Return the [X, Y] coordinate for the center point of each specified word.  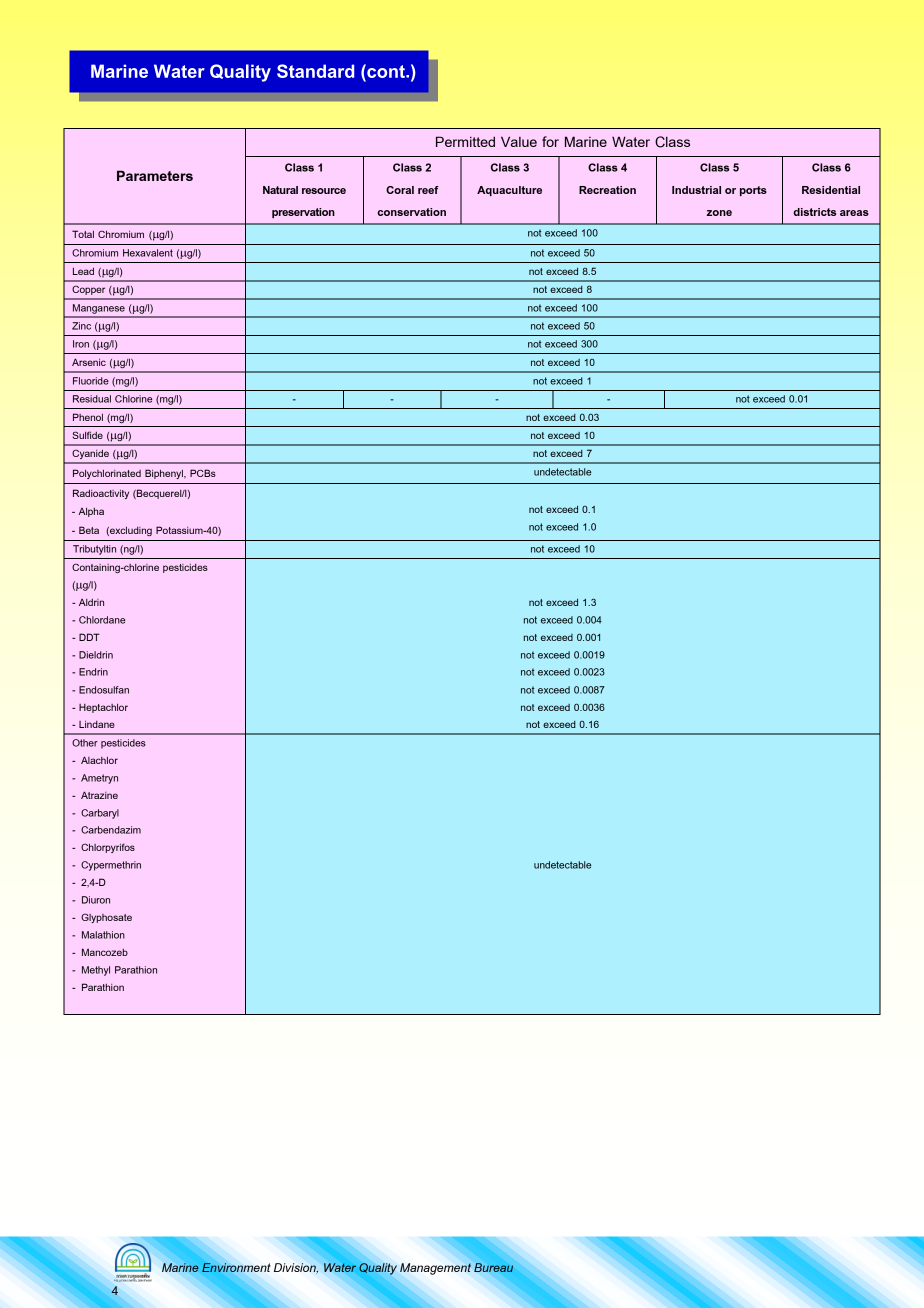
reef [428, 190]
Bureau [493, 1267]
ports [753, 191]
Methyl [96, 971]
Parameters [155, 175]
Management [435, 1269]
